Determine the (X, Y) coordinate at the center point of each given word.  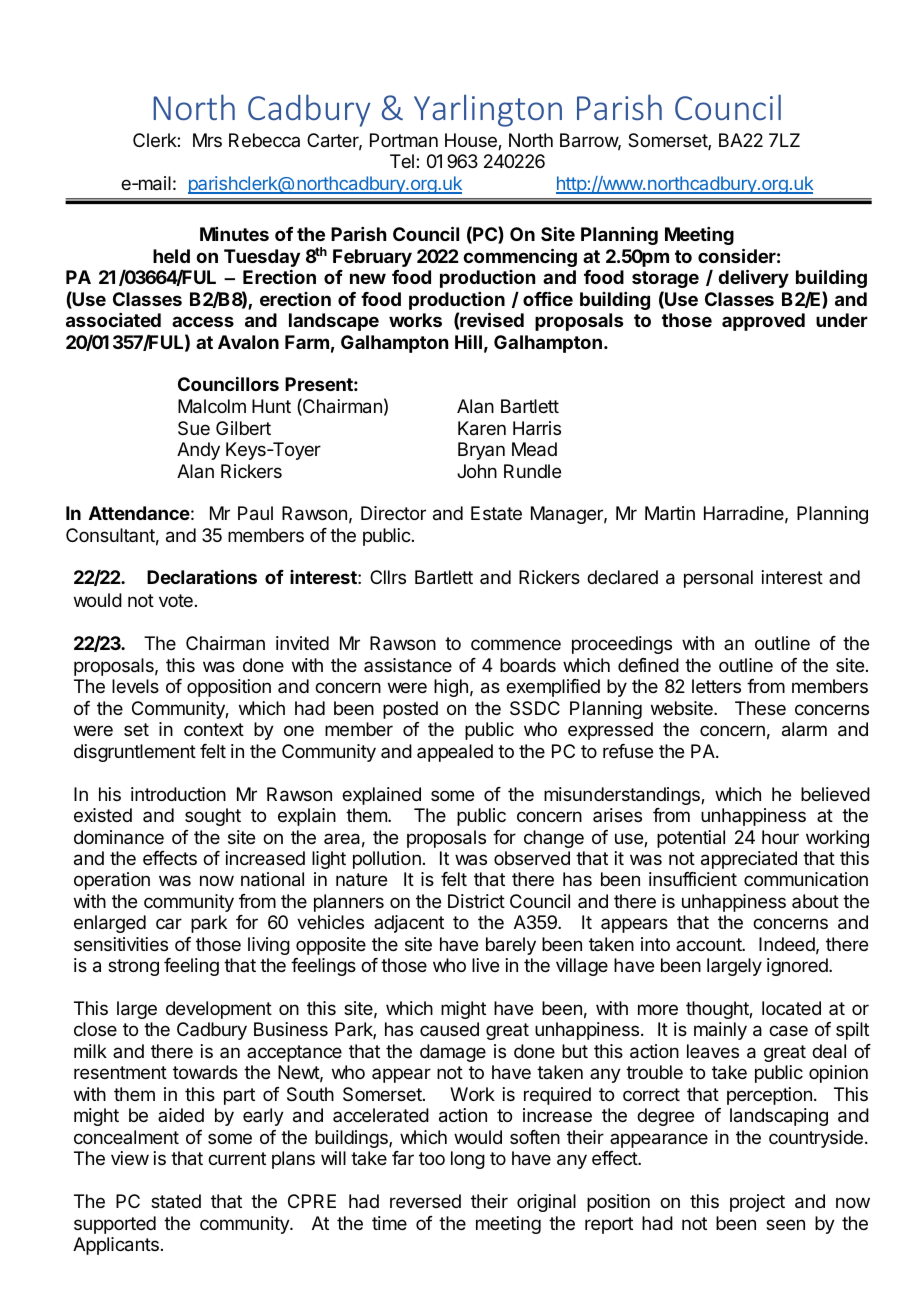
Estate (496, 513)
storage (665, 279)
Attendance (139, 513)
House (472, 141)
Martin (670, 513)
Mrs (207, 140)
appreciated (749, 860)
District (476, 901)
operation (112, 881)
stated (176, 1201)
